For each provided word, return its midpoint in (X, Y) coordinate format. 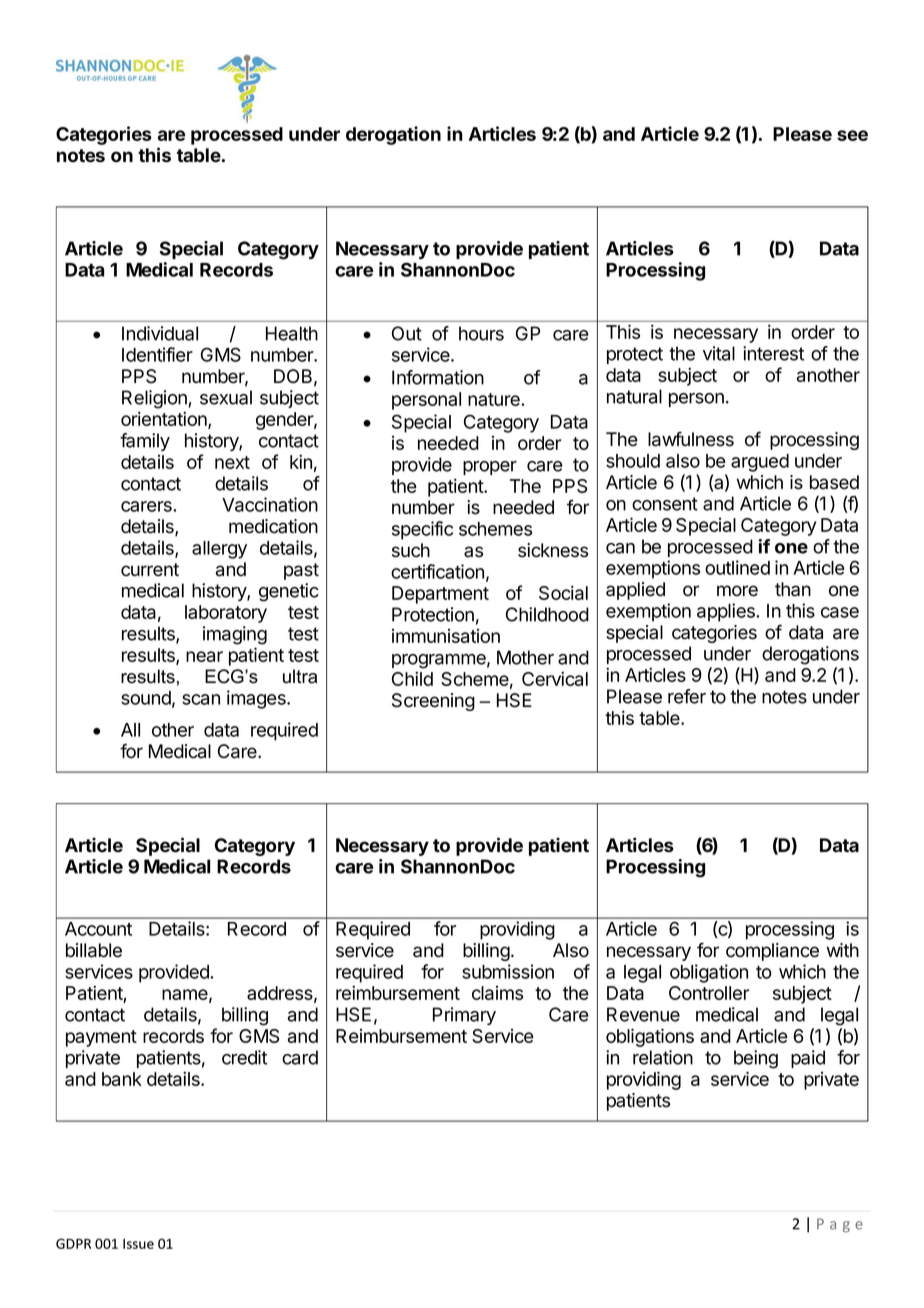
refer (687, 696)
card (300, 1057)
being (756, 1059)
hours (481, 333)
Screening (433, 702)
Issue (138, 1244)
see (852, 135)
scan (201, 699)
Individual (160, 333)
